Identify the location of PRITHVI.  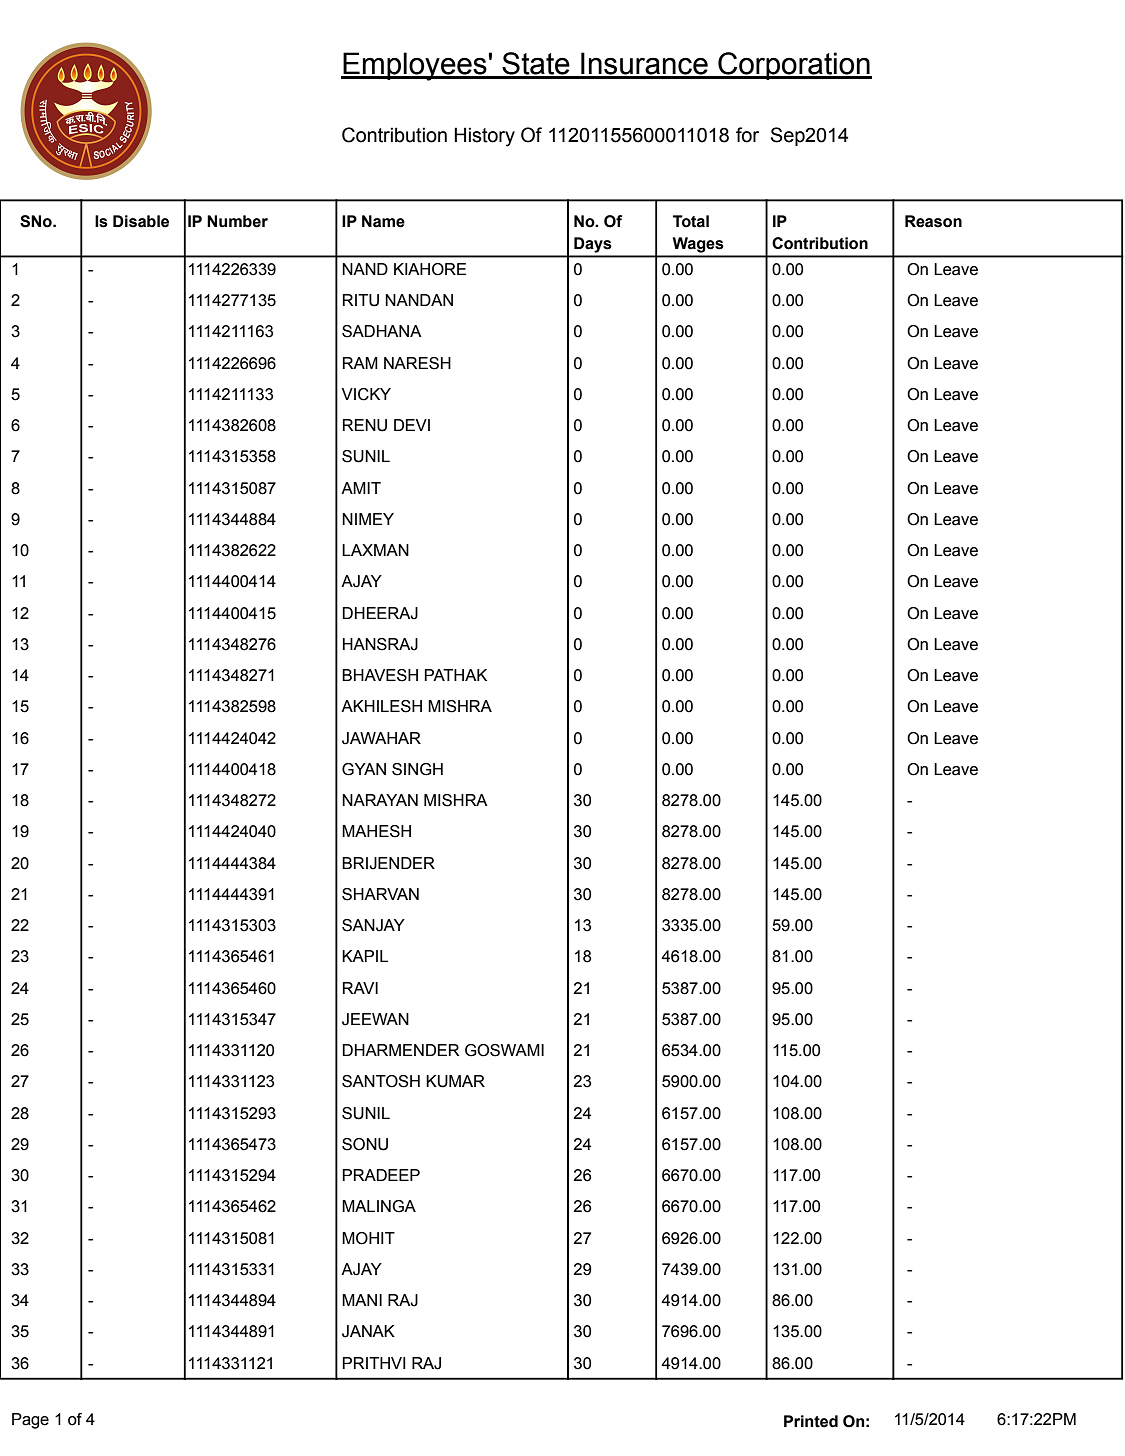
(374, 1363).
